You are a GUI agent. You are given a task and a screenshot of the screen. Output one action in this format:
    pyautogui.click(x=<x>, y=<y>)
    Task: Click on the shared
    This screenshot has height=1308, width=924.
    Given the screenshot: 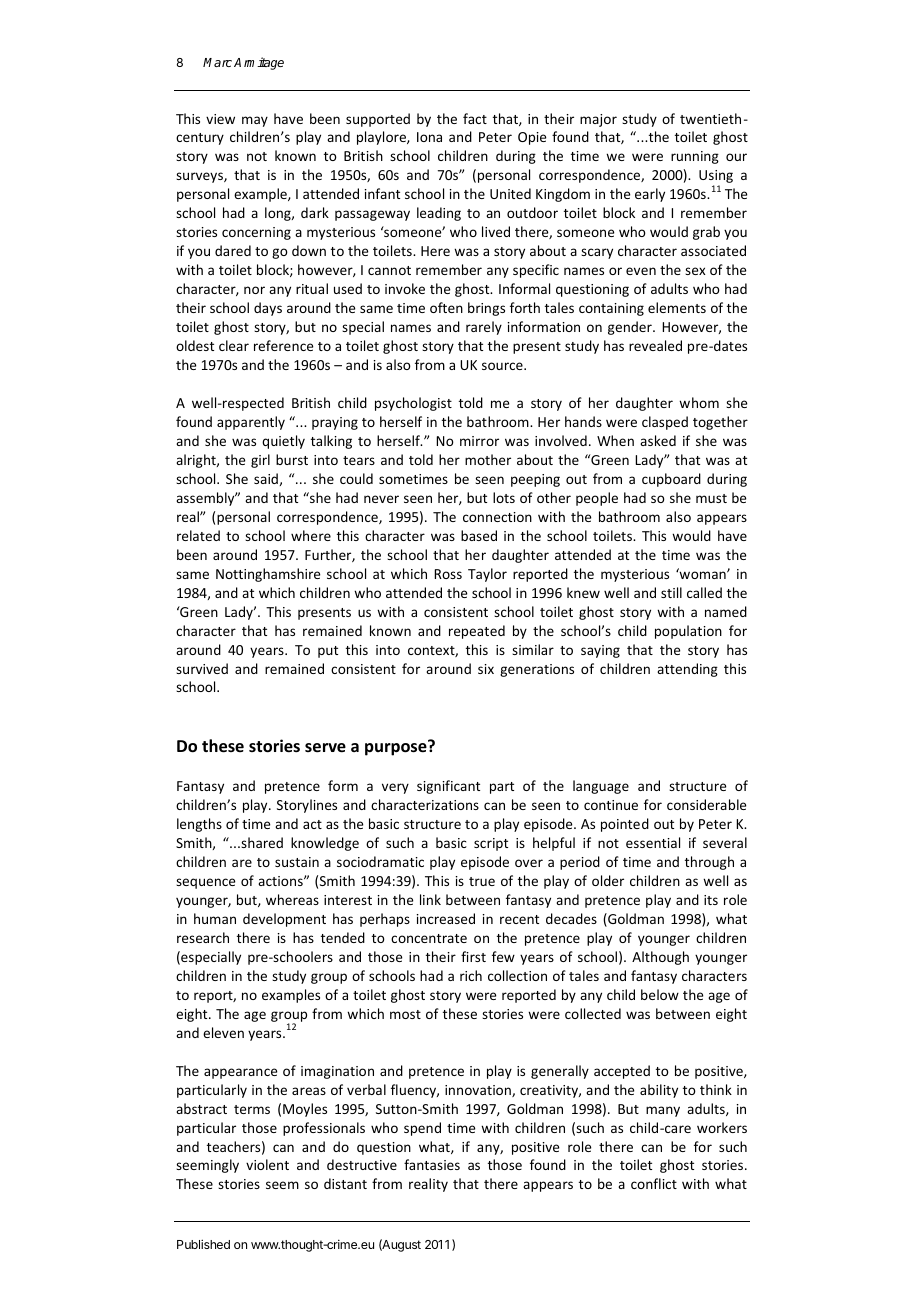 What is the action you would take?
    pyautogui.click(x=261, y=842)
